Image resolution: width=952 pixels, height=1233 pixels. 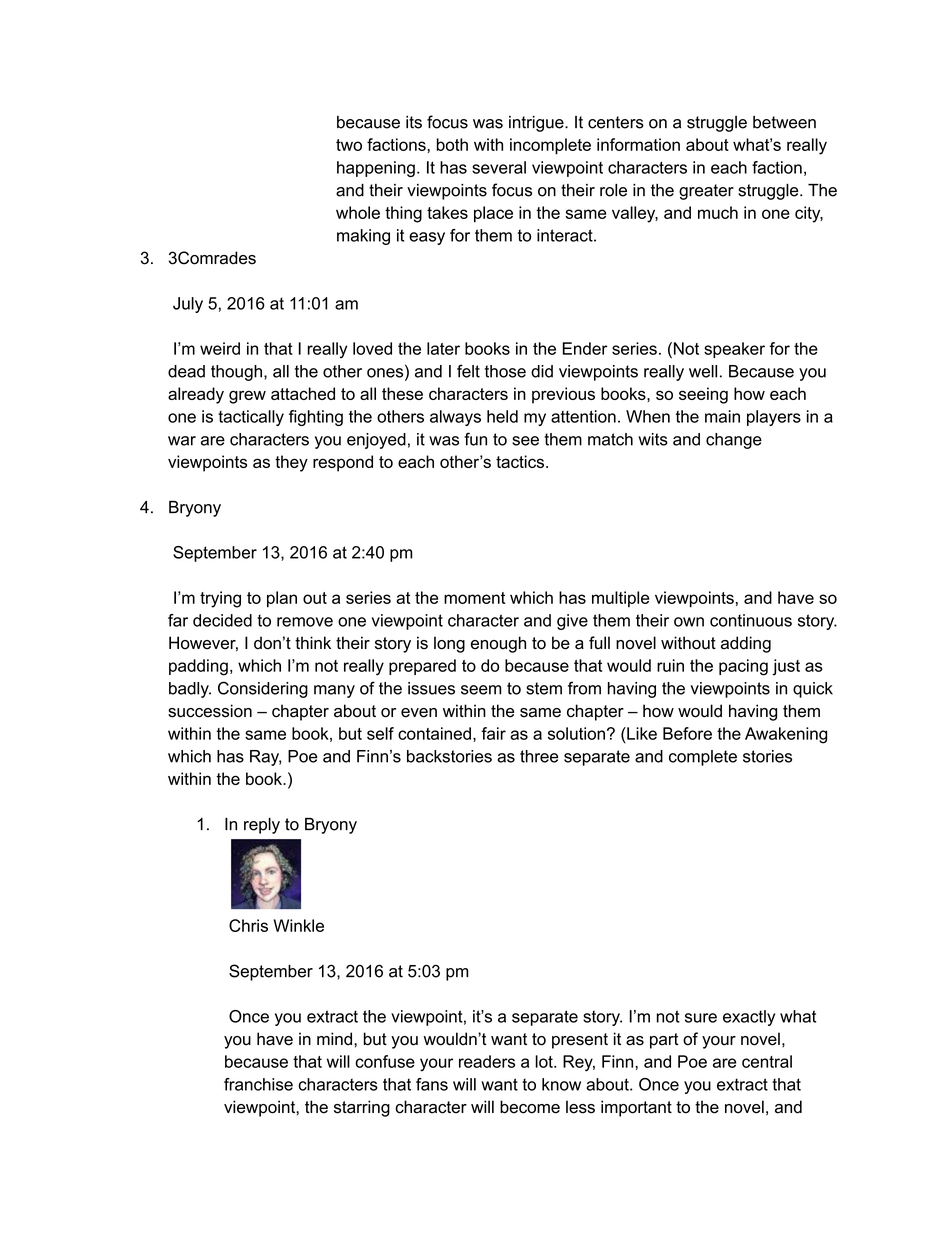 What do you see at coordinates (786, 735) in the screenshot?
I see `Awakening` at bounding box center [786, 735].
